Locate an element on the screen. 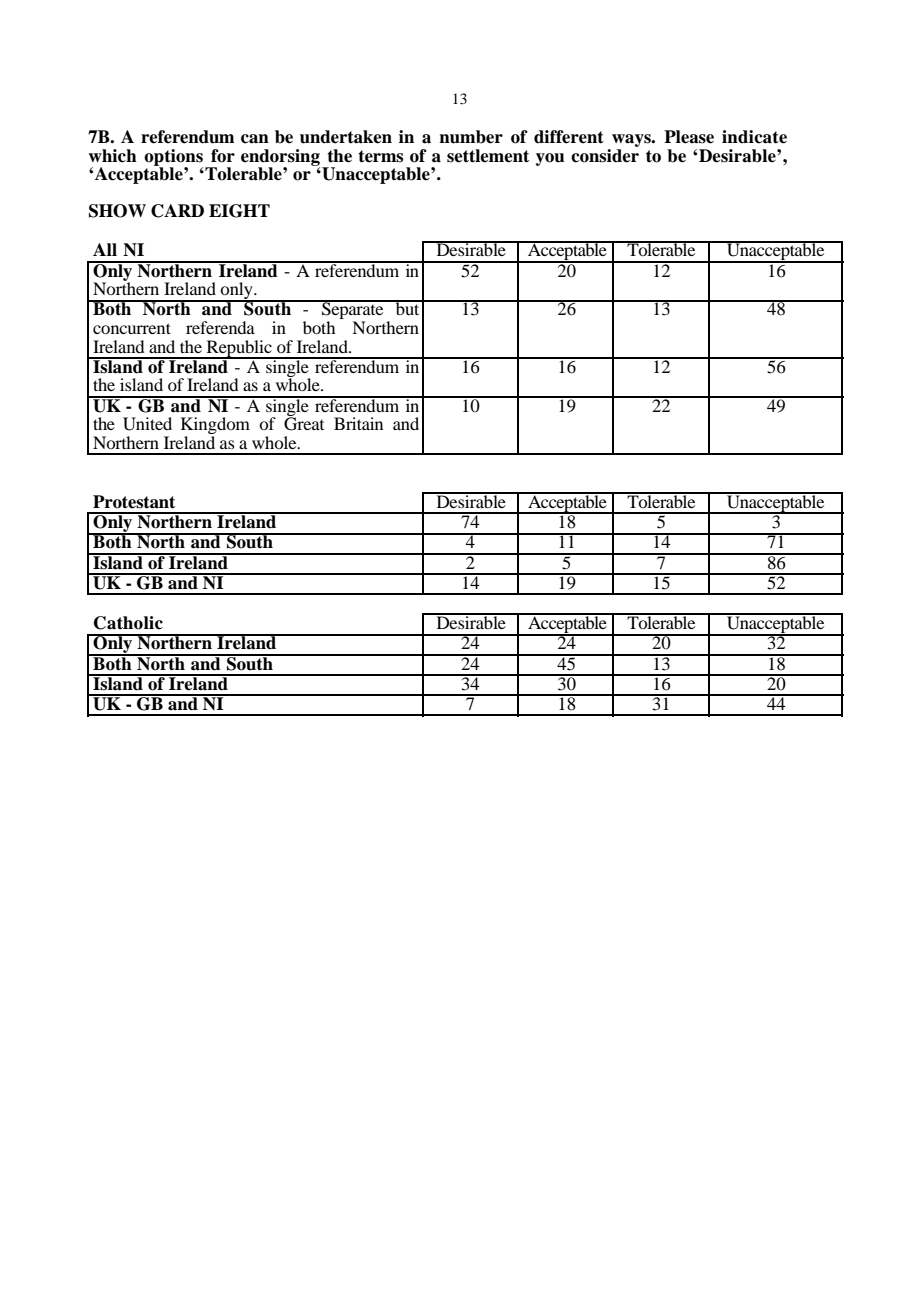  terms is located at coordinates (381, 156).
